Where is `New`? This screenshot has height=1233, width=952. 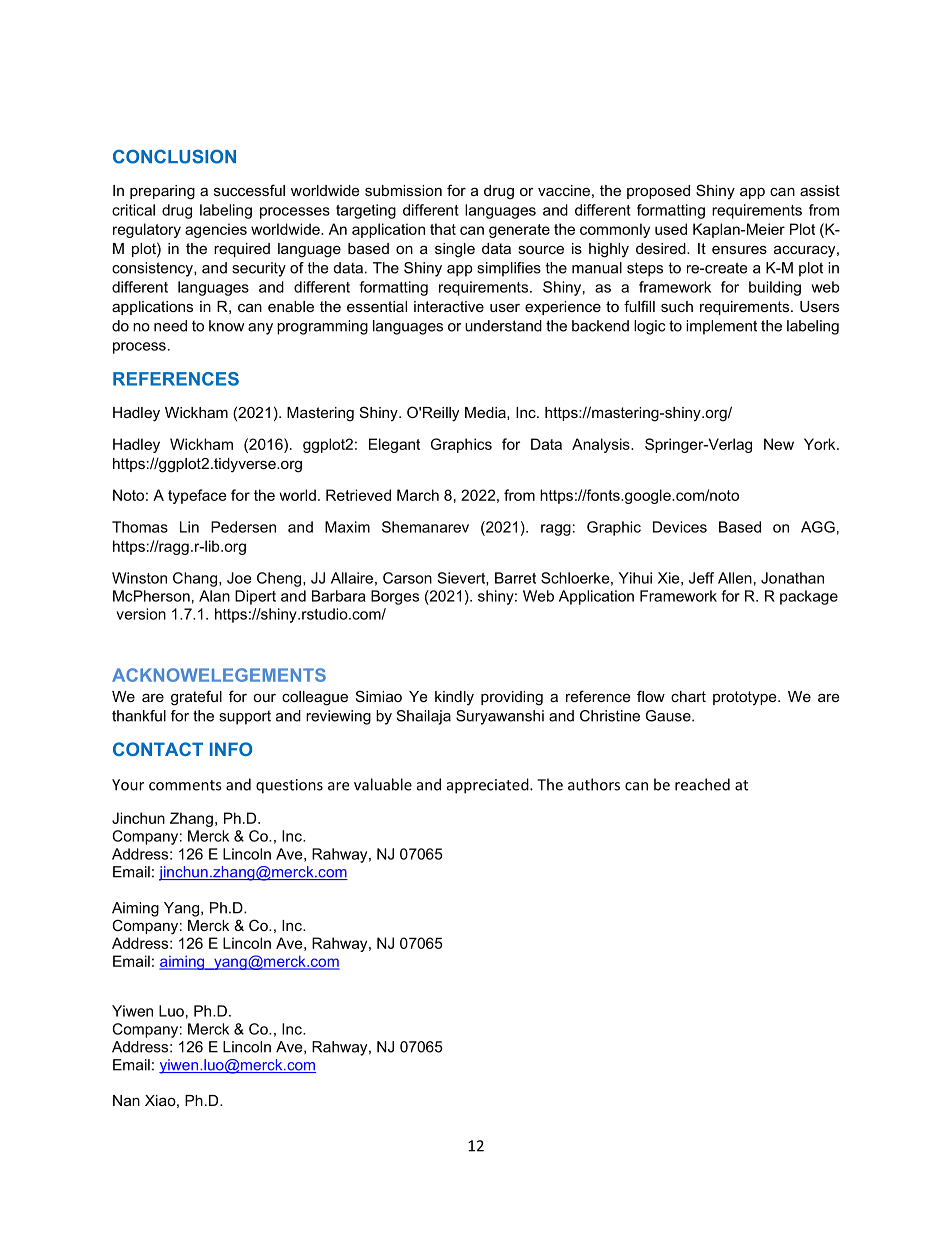
New is located at coordinates (779, 444).
